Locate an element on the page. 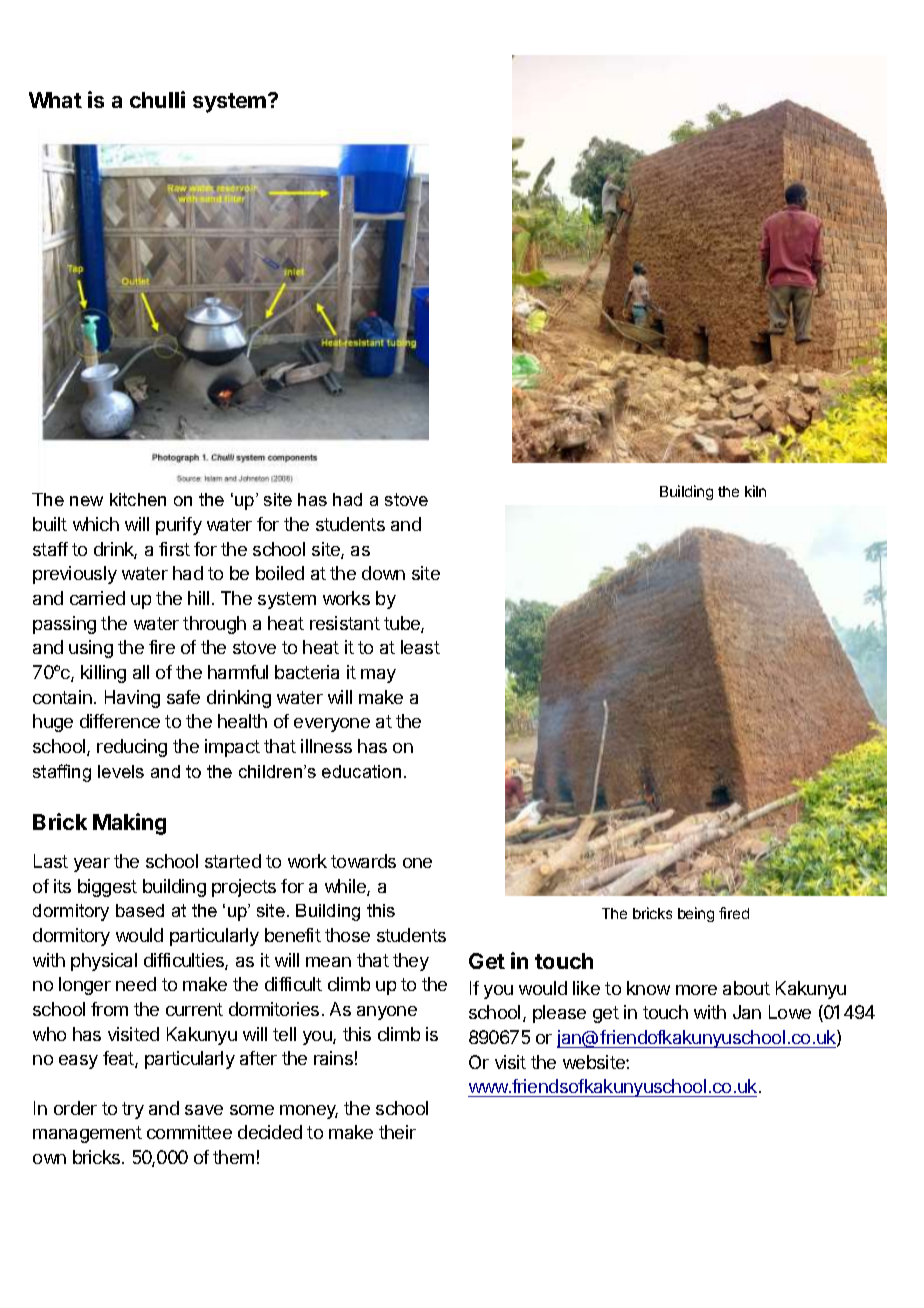  kiln is located at coordinates (755, 491).
